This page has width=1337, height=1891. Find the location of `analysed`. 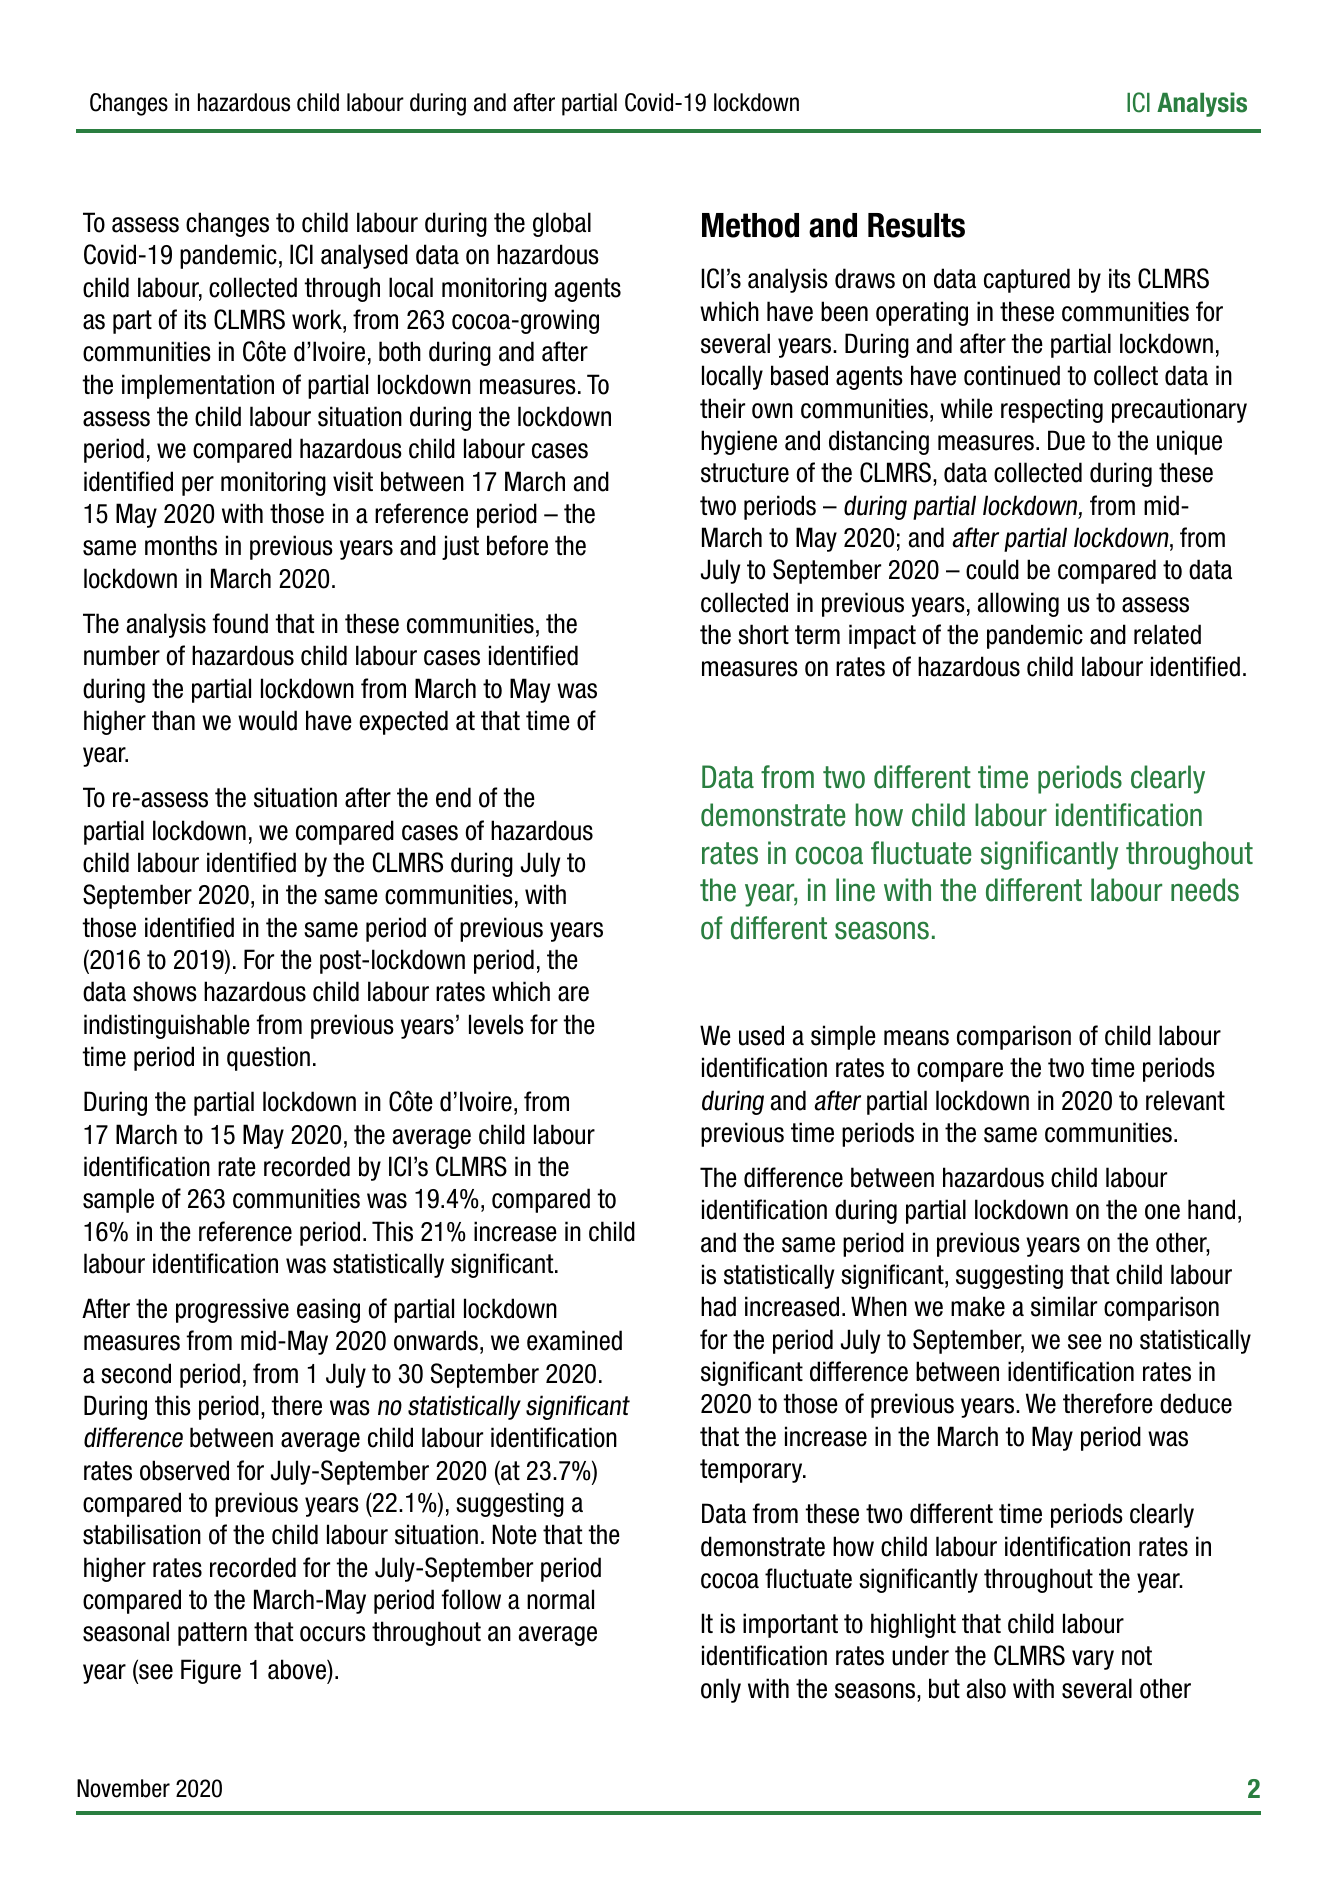

analysed is located at coordinates (364, 256).
